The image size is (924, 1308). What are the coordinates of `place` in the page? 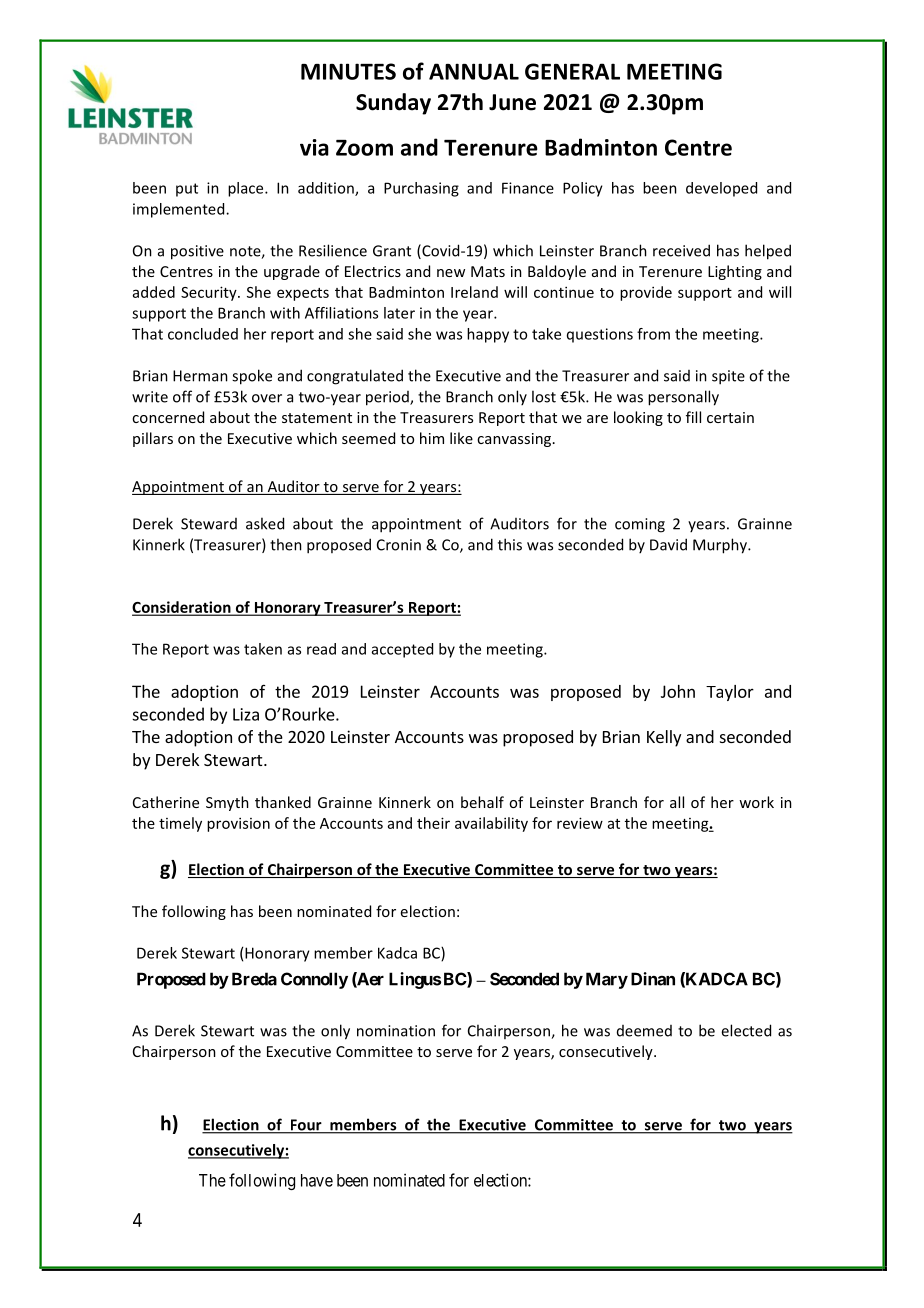 It's located at (247, 189).
